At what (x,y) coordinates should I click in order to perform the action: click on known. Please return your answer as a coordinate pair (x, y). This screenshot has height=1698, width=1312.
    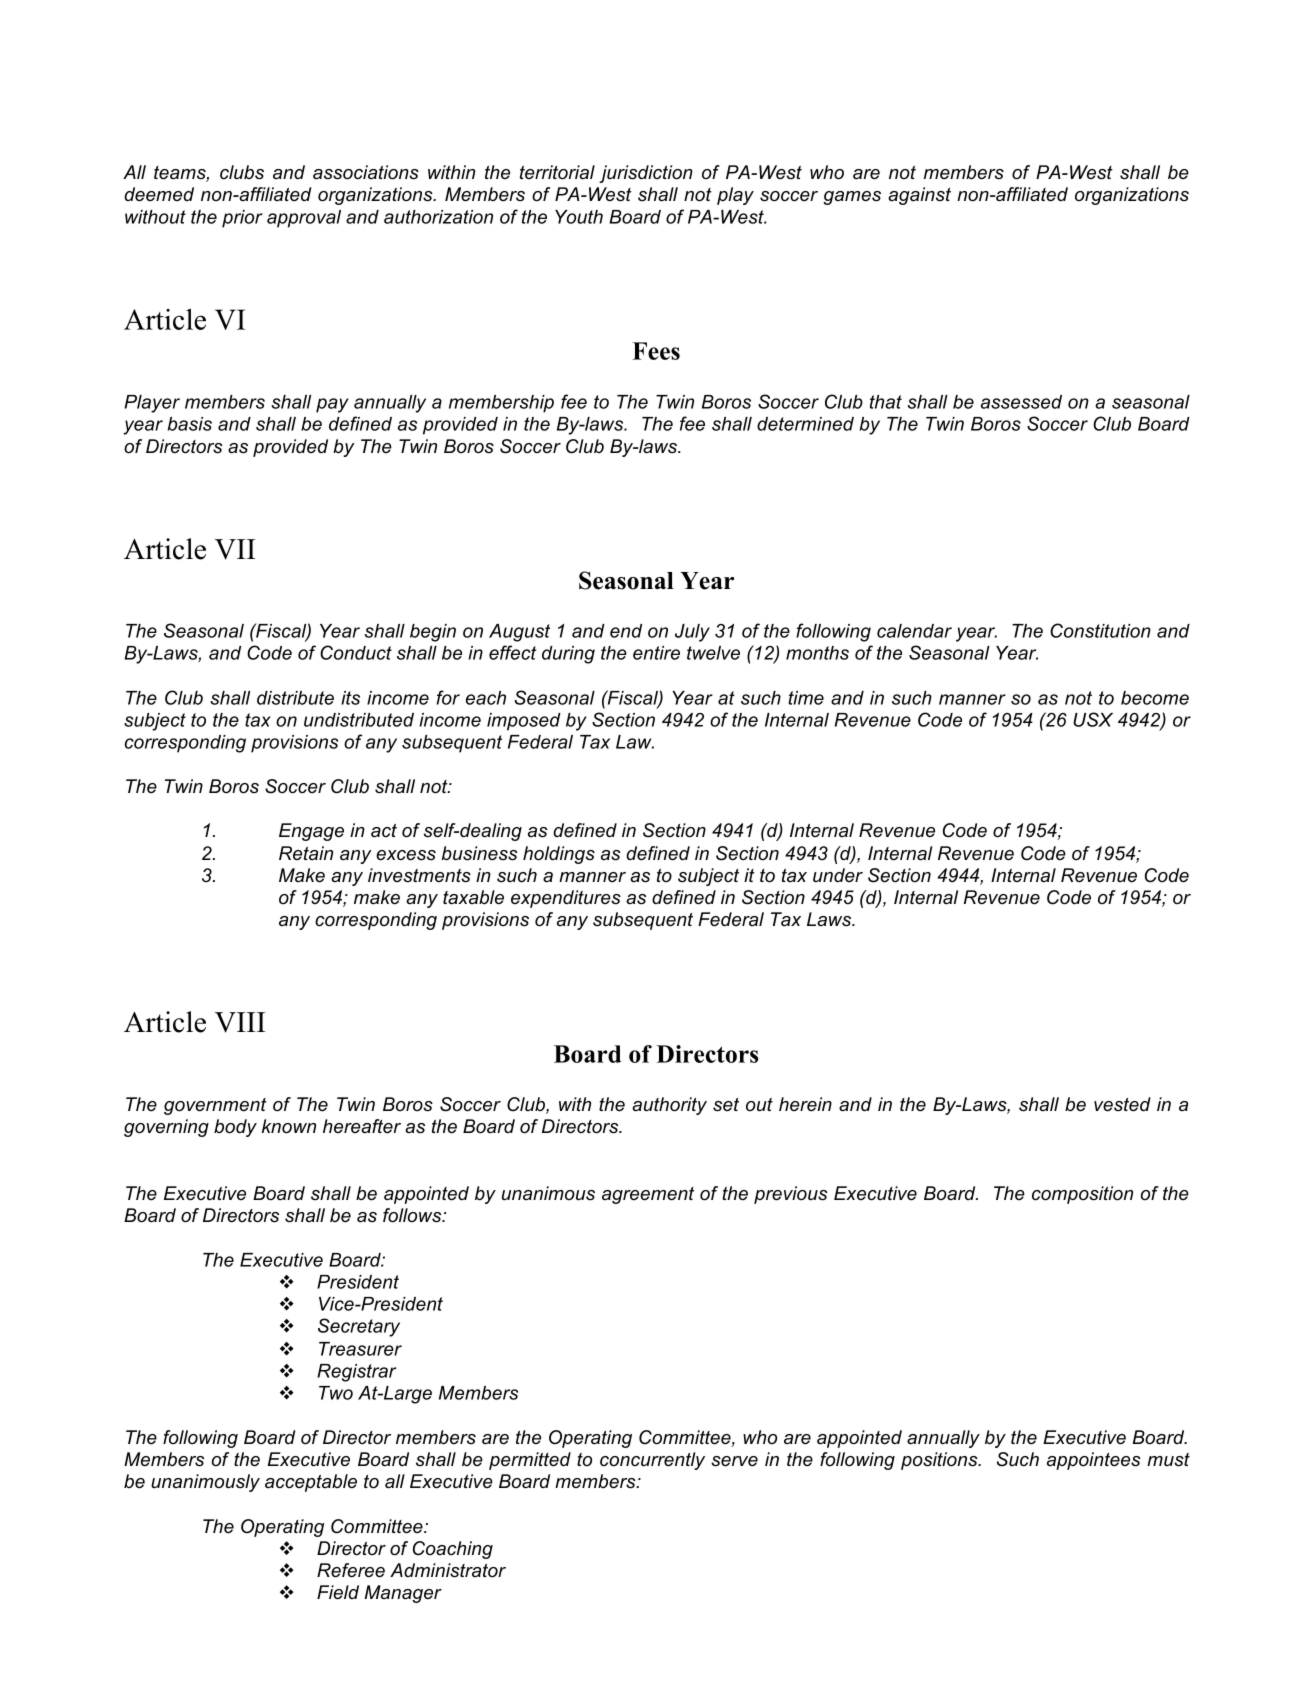
    Looking at the image, I should click on (289, 1126).
